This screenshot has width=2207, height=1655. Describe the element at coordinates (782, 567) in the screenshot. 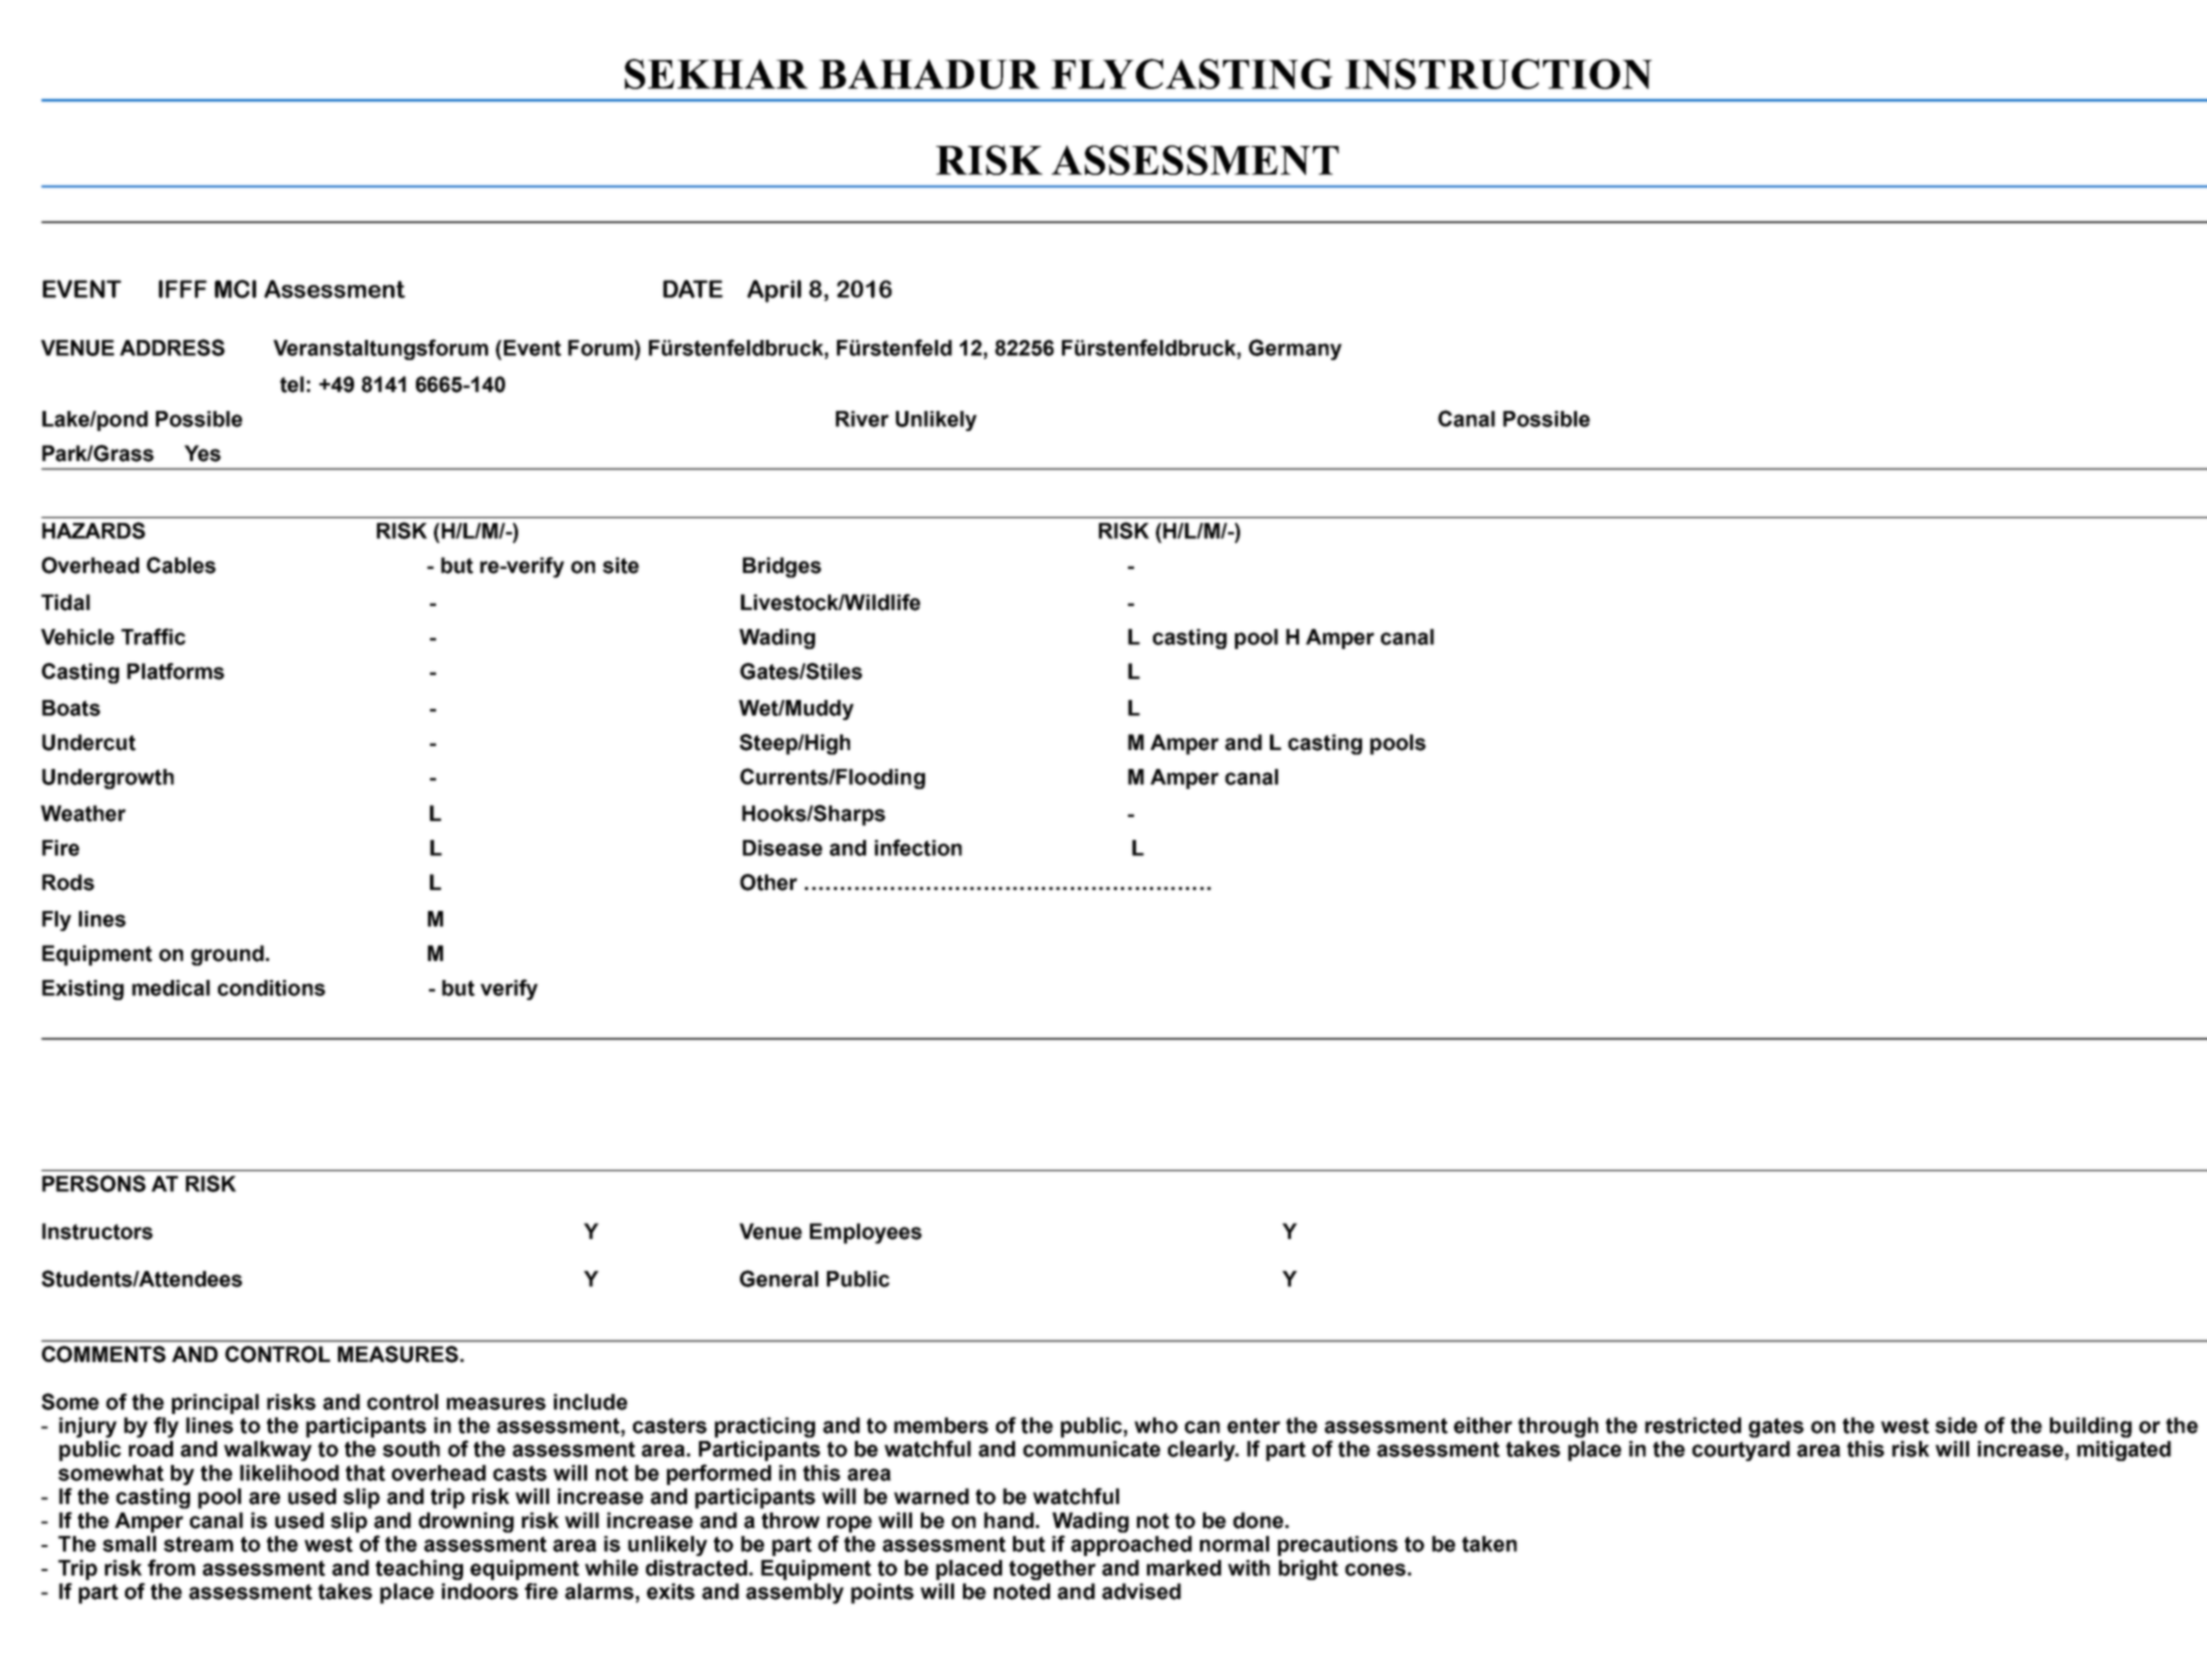

I see `Bridges` at that location.
